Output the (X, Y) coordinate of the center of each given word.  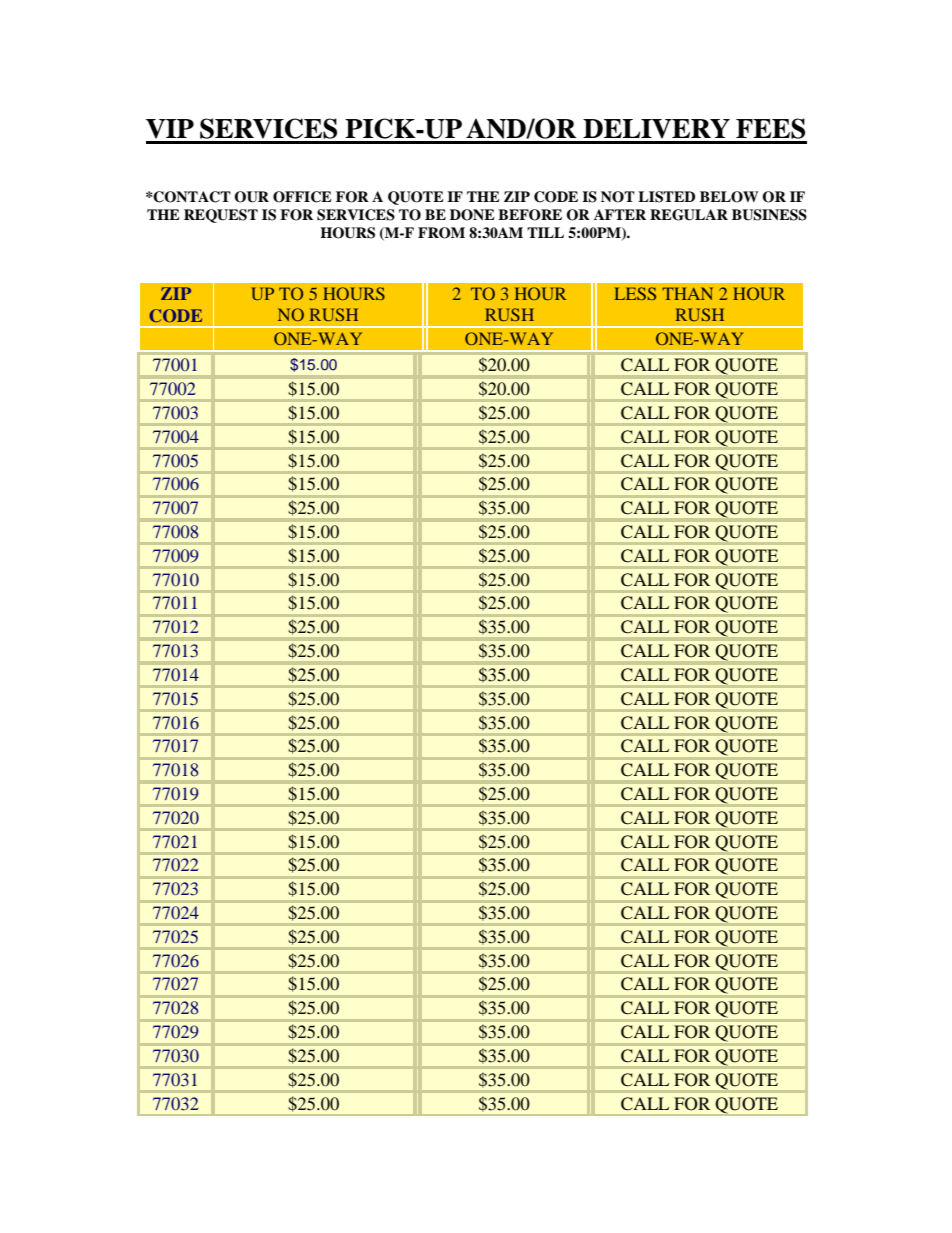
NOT (618, 197)
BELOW (729, 197)
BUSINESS (769, 215)
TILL (545, 232)
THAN (687, 293)
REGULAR (689, 215)
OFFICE (302, 197)
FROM (441, 233)
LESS (635, 293)
